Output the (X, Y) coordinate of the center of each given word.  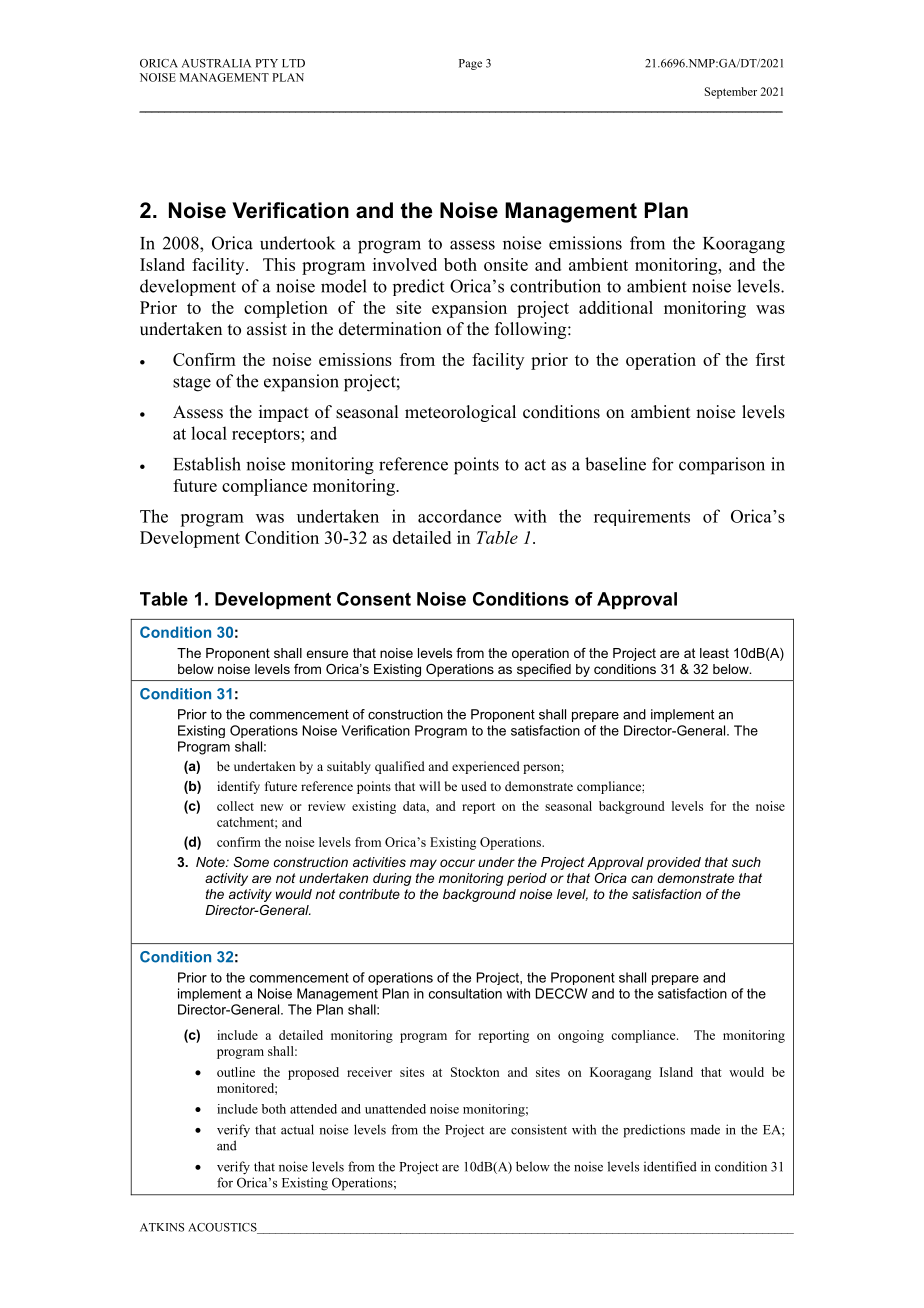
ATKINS (162, 1227)
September (731, 93)
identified (670, 1166)
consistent (539, 1129)
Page (470, 64)
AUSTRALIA (216, 63)
